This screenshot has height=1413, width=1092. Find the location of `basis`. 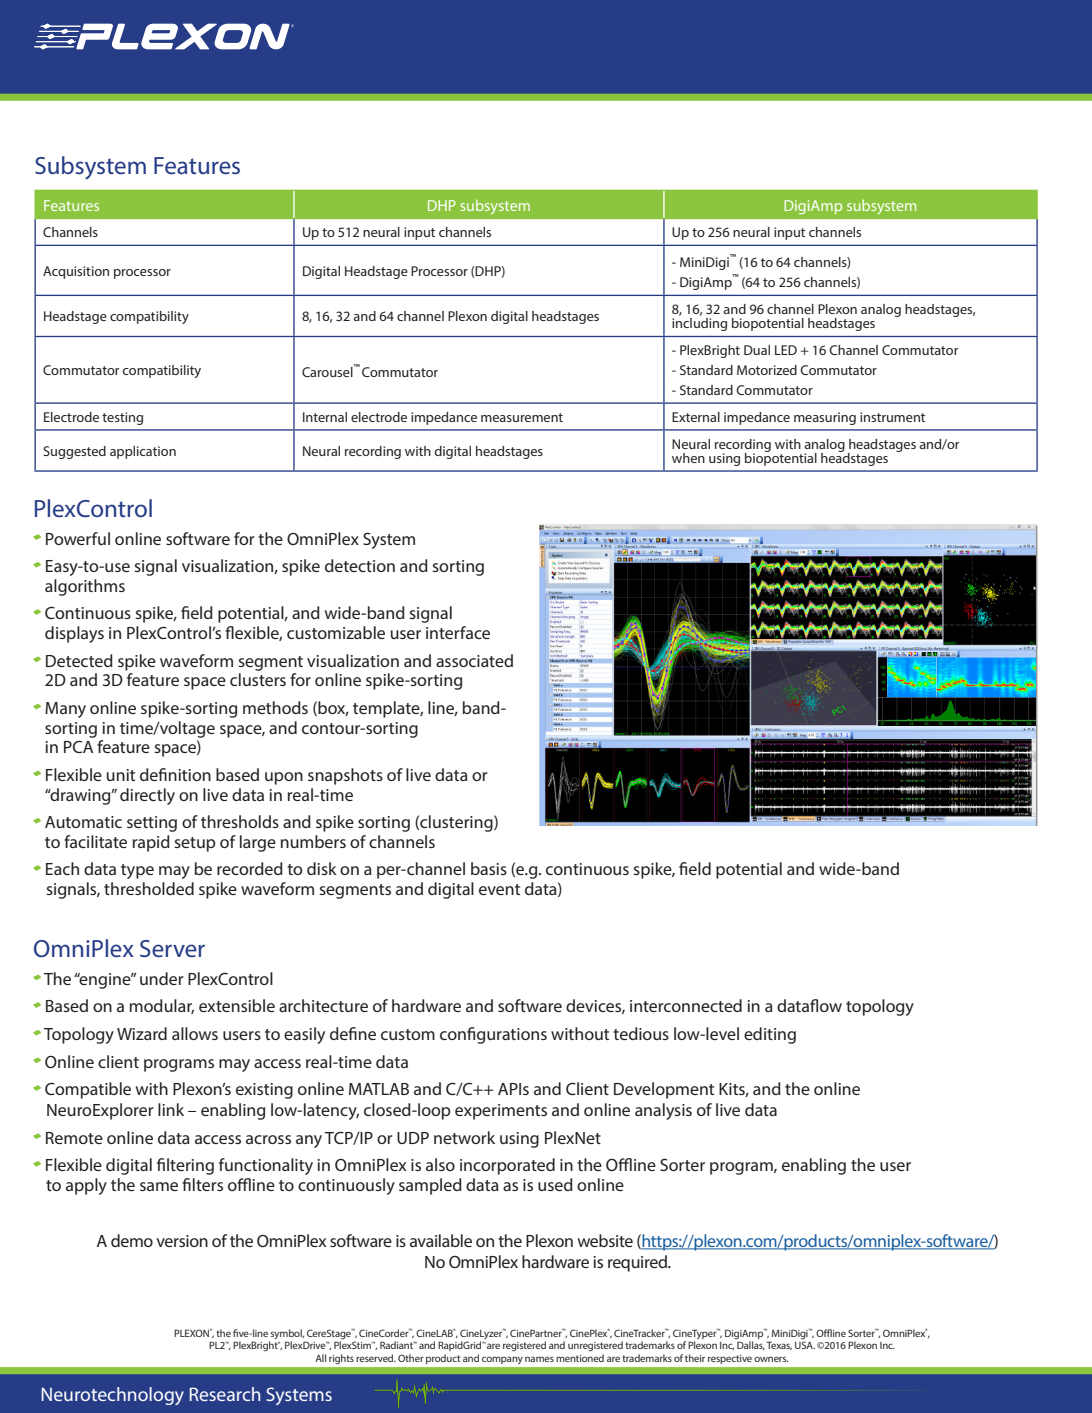

basis is located at coordinates (489, 868).
